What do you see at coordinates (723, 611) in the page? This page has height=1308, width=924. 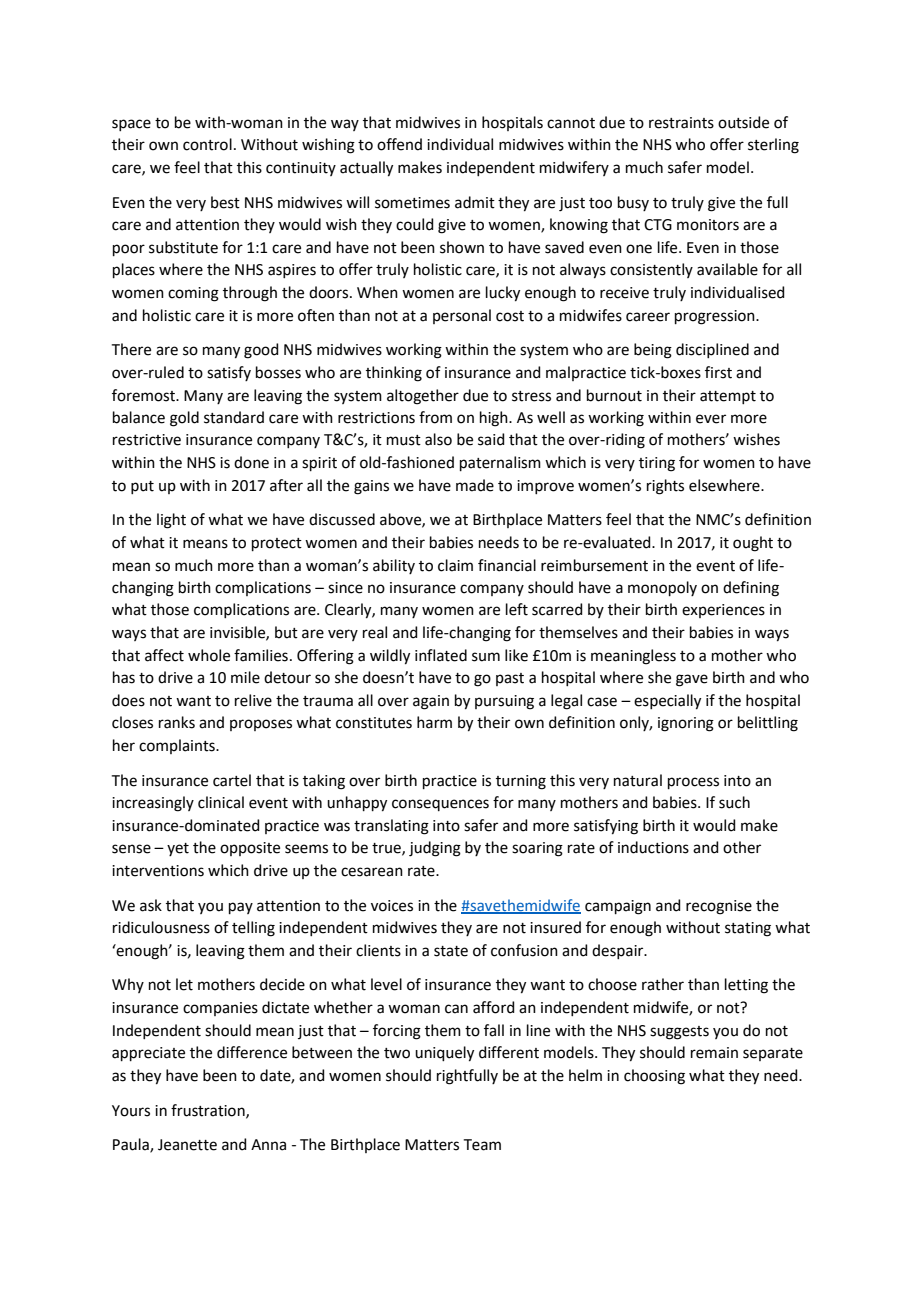 I see `experiences` at bounding box center [723, 611].
